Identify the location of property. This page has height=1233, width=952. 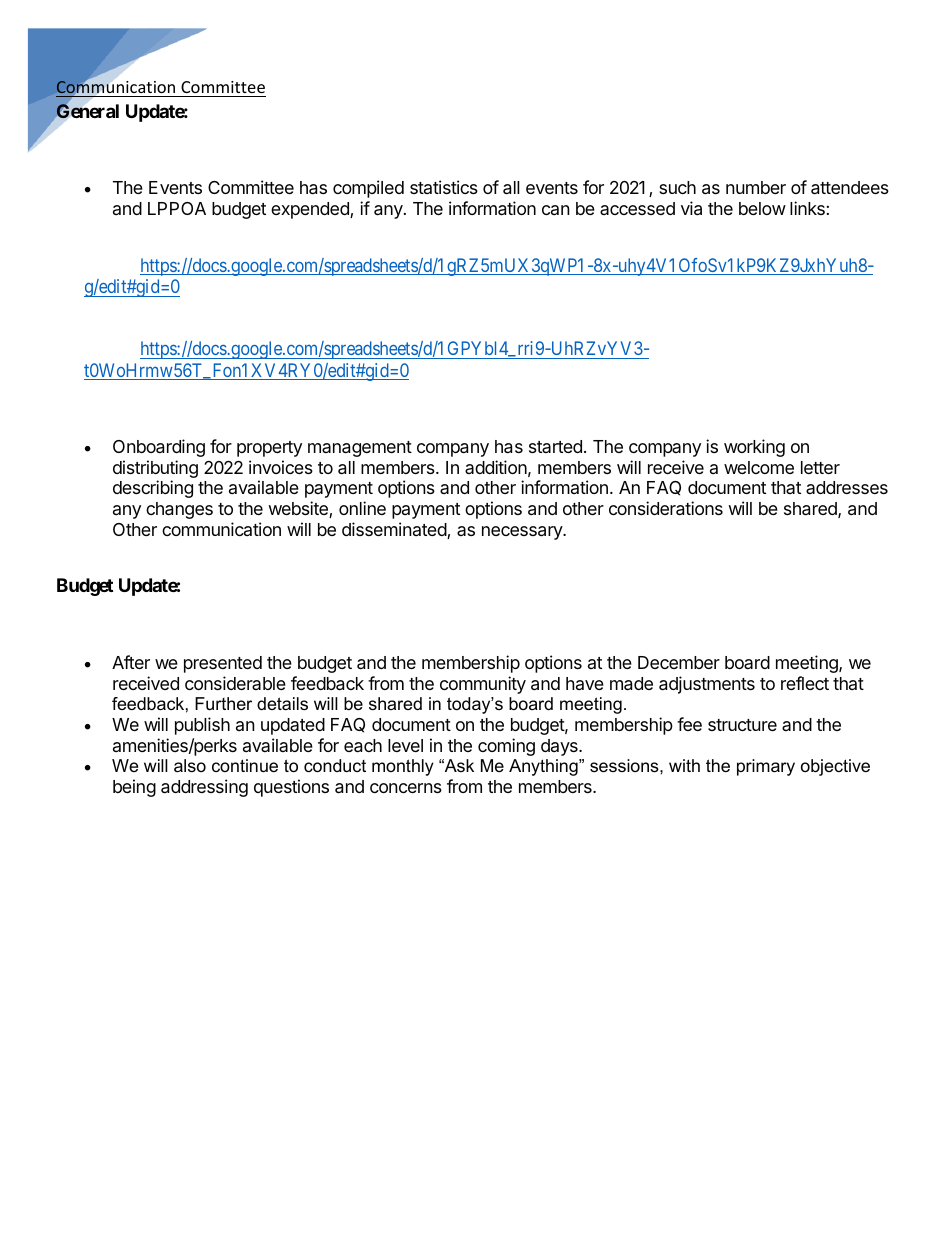
(269, 449).
